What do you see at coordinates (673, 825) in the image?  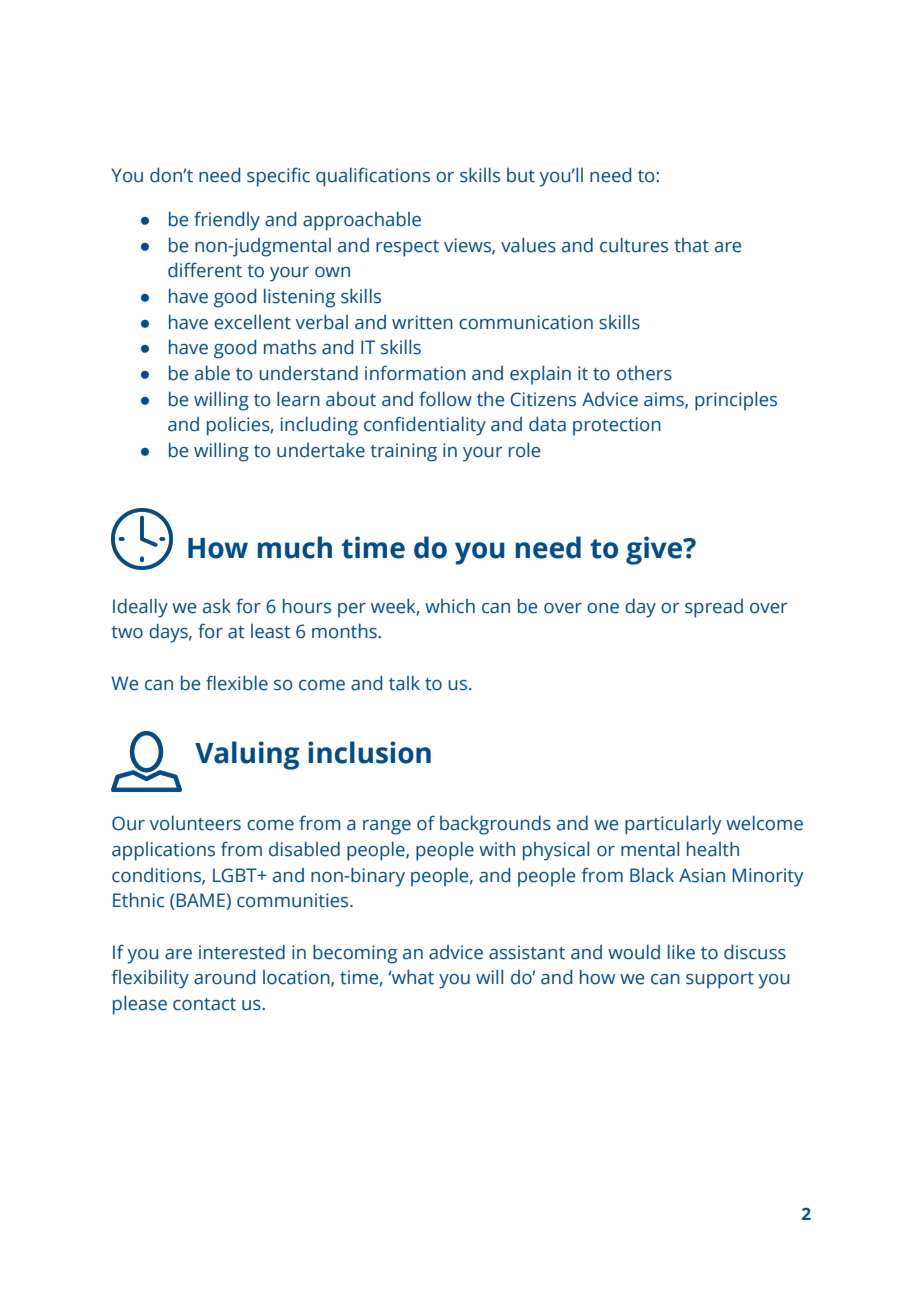 I see `particularly` at bounding box center [673, 825].
